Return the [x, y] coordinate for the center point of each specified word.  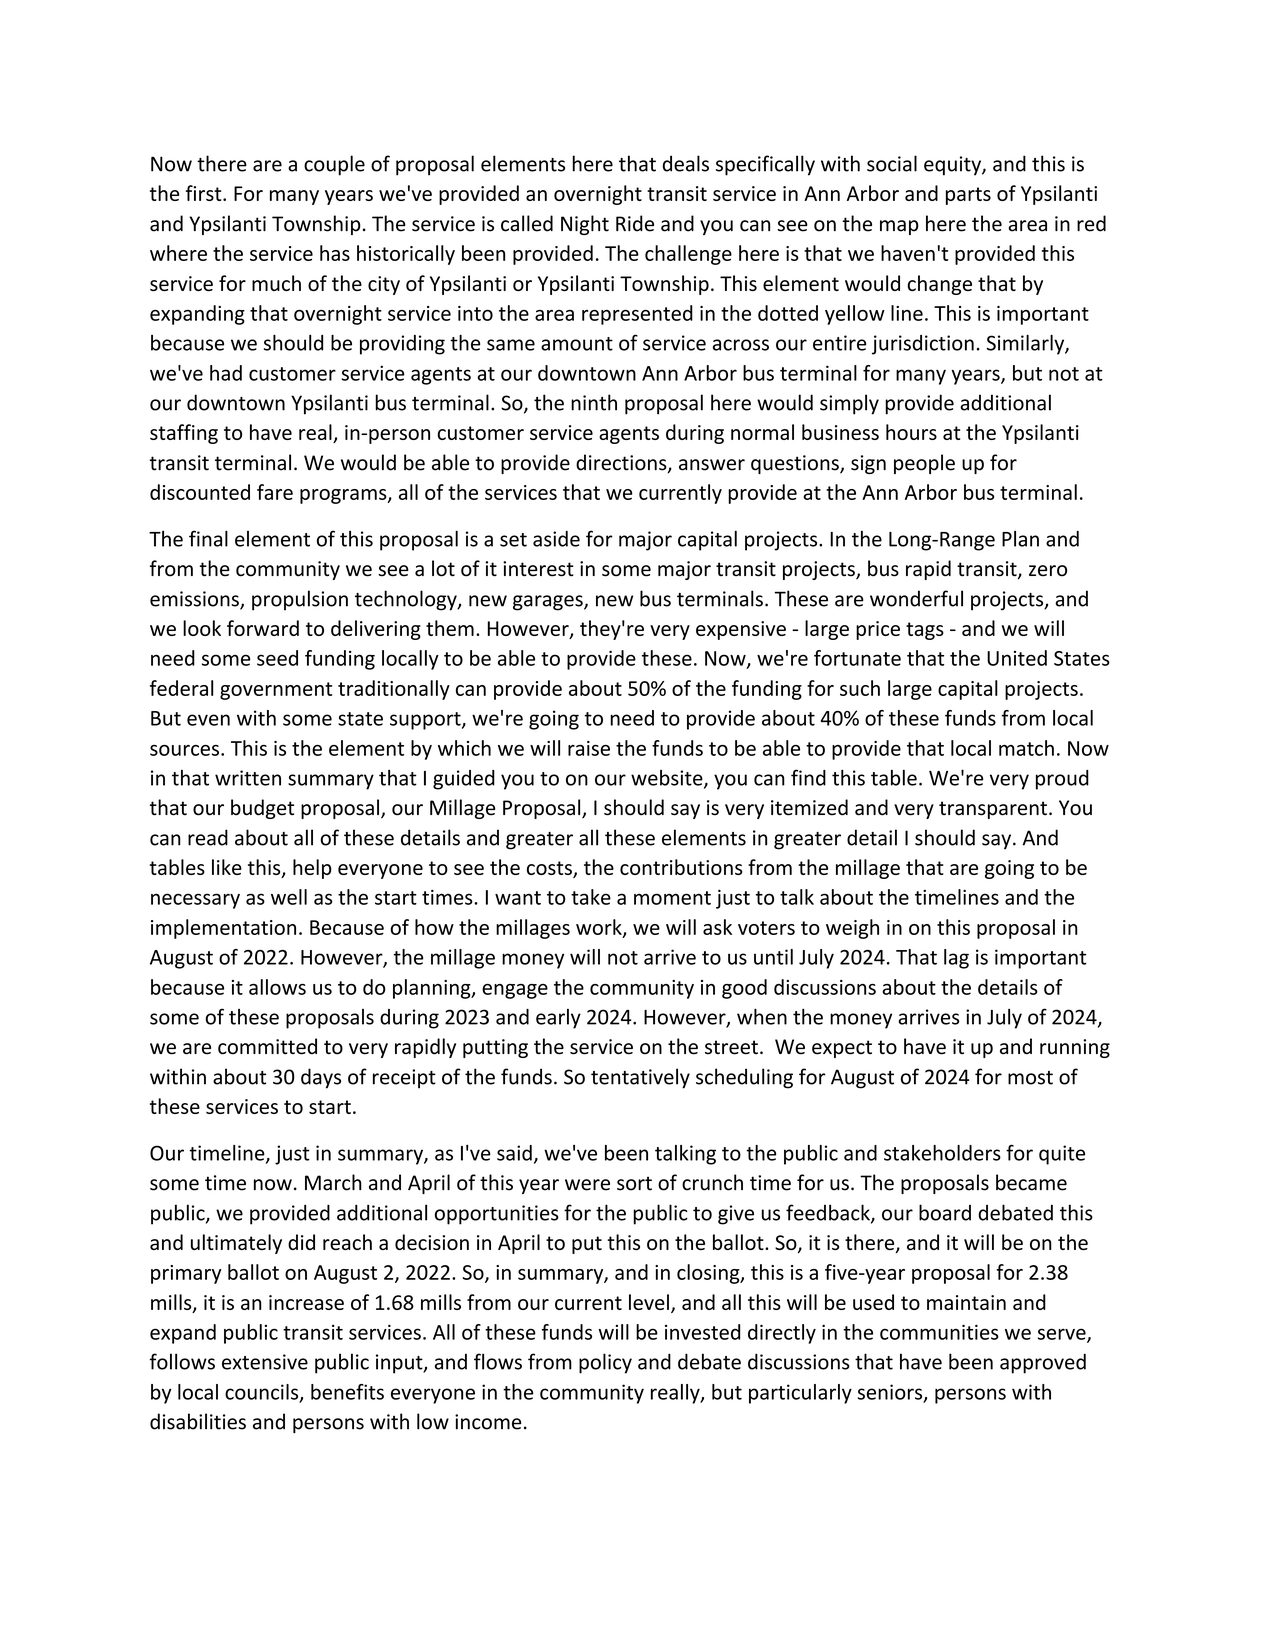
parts [968, 196]
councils [263, 1393]
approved [1043, 1363]
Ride [635, 223]
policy [605, 1363]
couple [334, 165]
